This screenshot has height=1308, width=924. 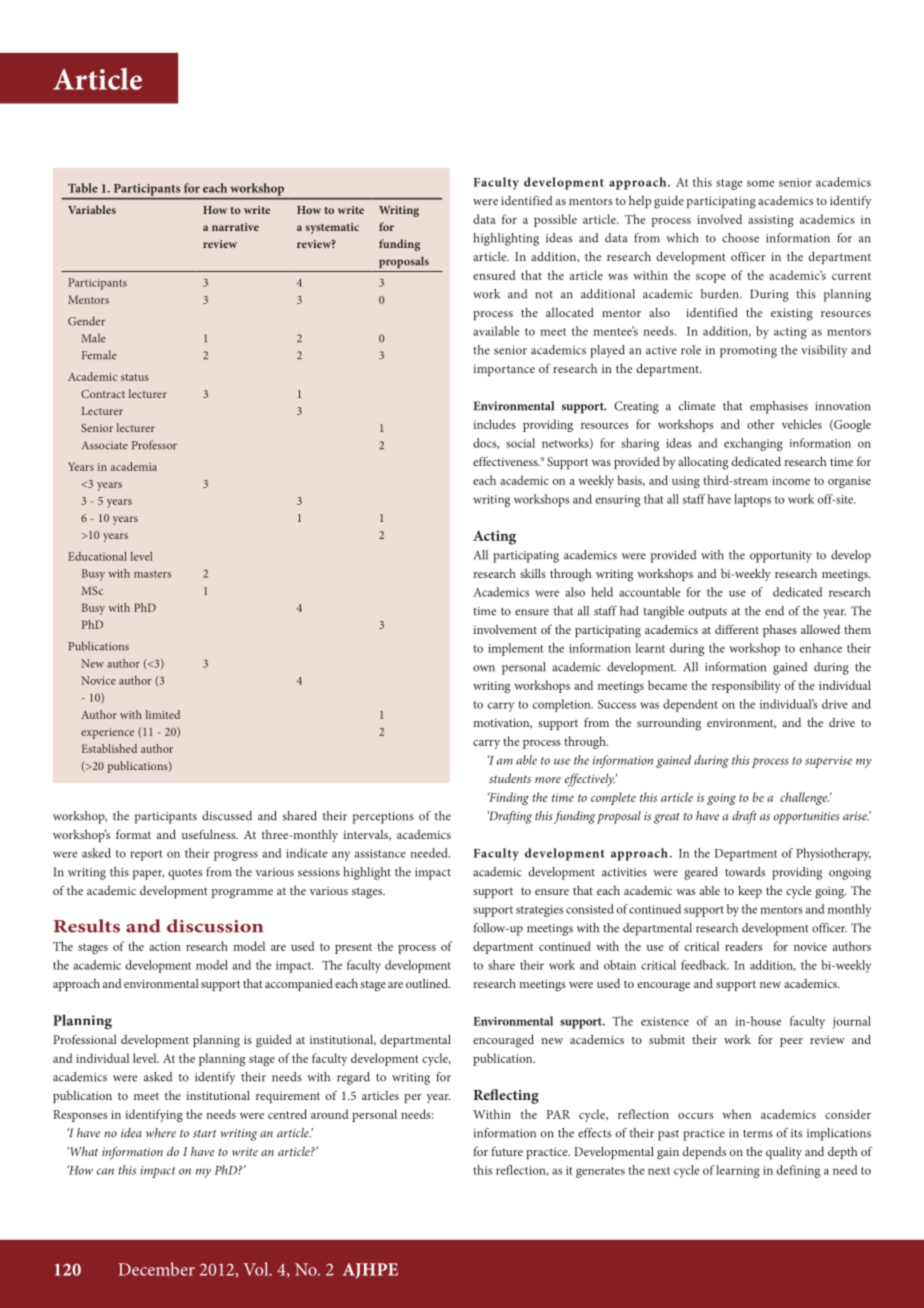 What do you see at coordinates (156, 1269) in the screenshot?
I see `December` at bounding box center [156, 1269].
